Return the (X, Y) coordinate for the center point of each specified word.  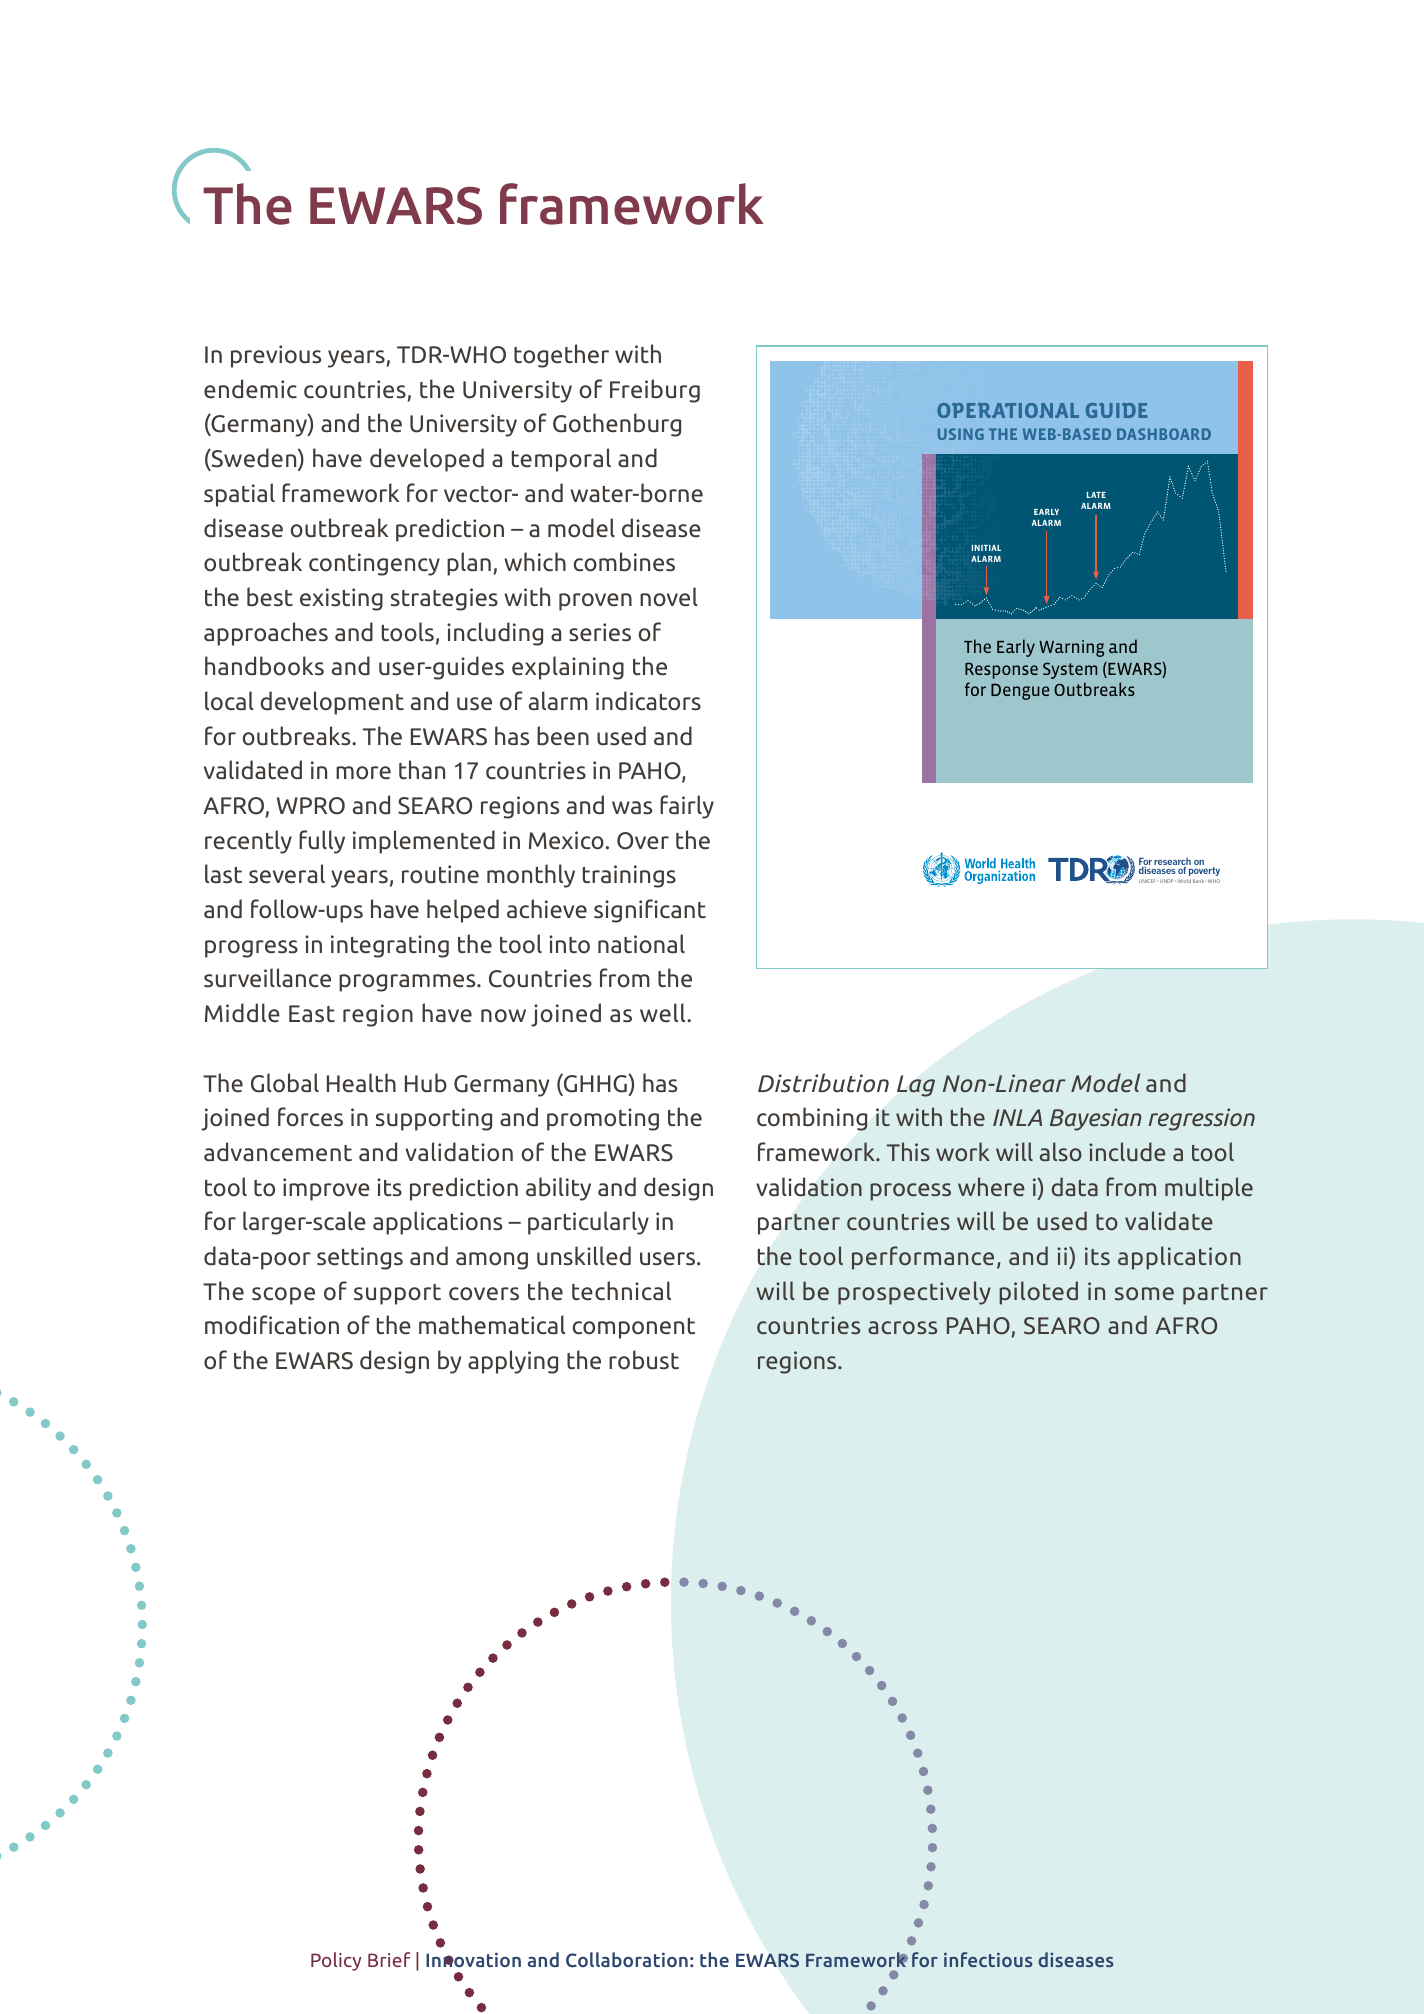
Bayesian (1096, 1119)
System (1070, 670)
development (332, 703)
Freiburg (655, 391)
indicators (648, 701)
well (664, 1013)
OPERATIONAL (1008, 410)
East (312, 1014)
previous (276, 356)
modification (272, 1325)
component (633, 1328)
